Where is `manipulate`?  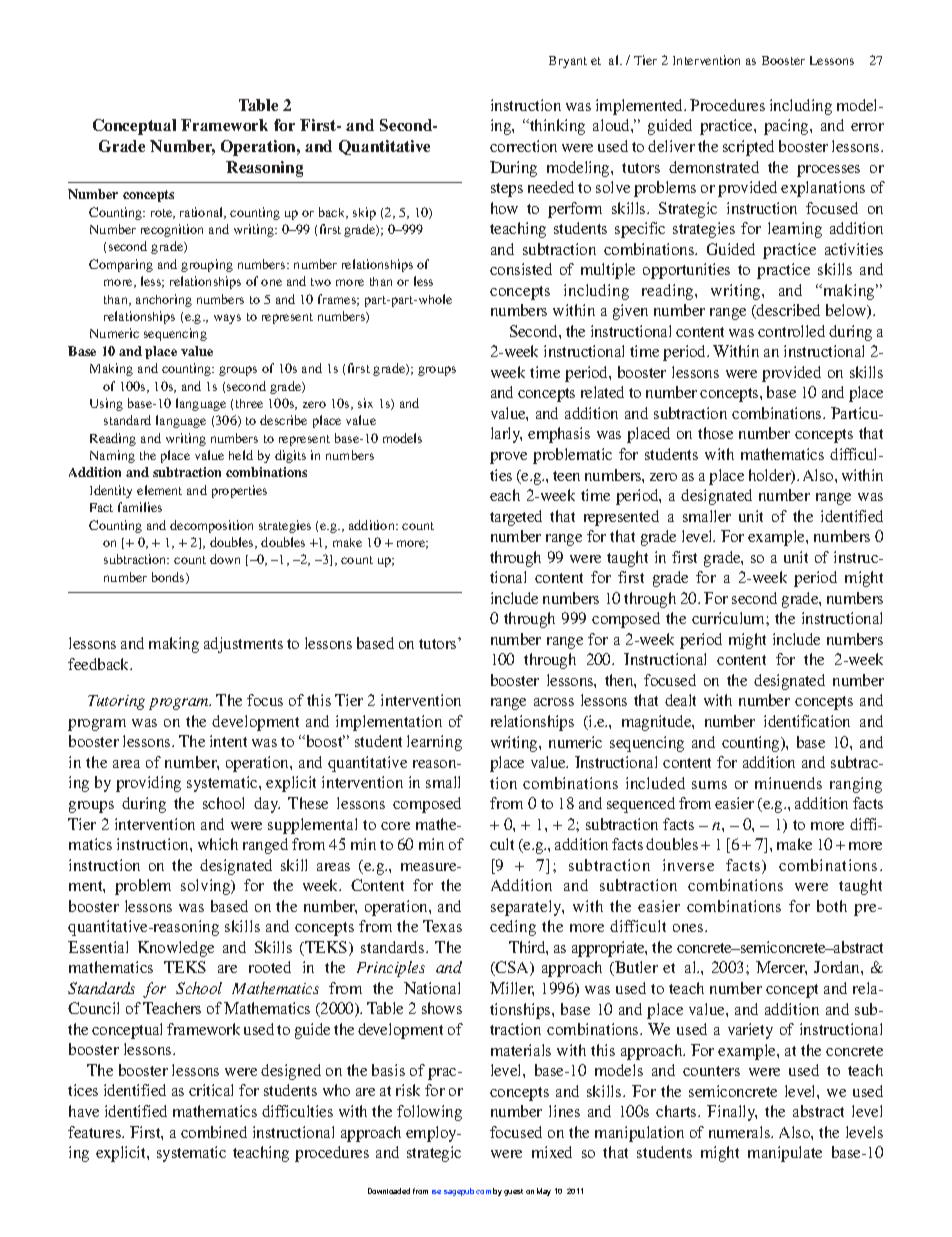
manipulate is located at coordinates (785, 1154).
